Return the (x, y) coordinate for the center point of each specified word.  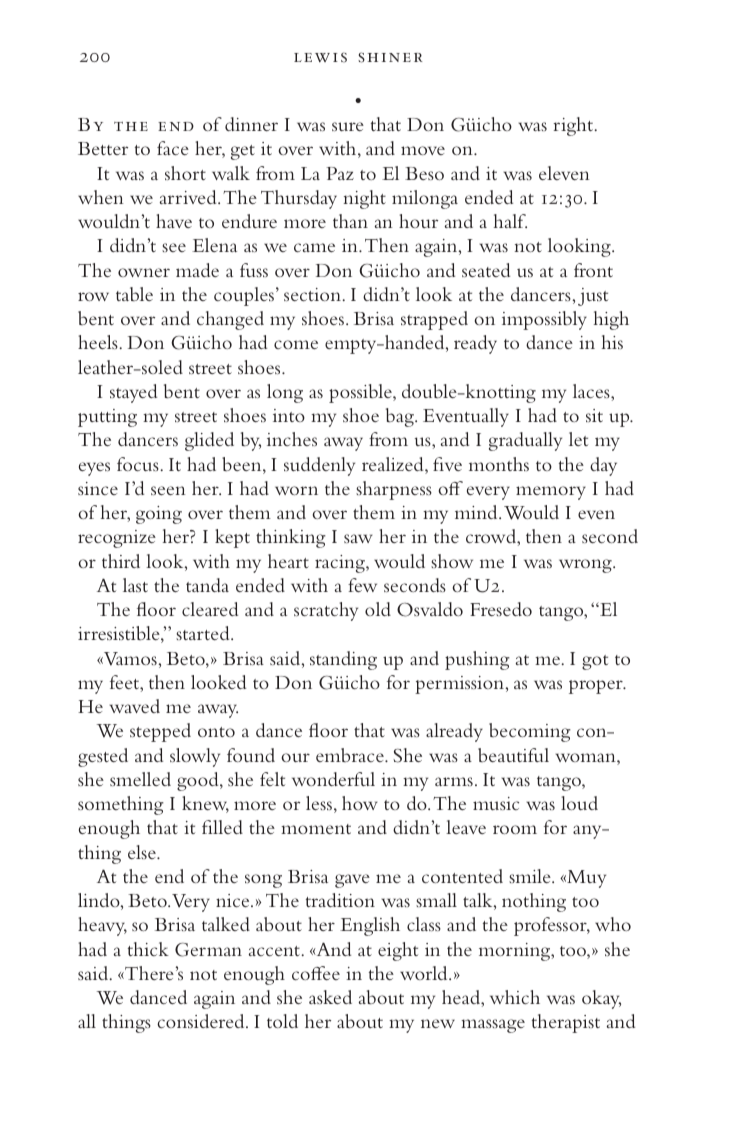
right (574, 126)
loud (579, 803)
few (362, 585)
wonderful (333, 779)
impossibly (544, 320)
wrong (586, 566)
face (173, 148)
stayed (133, 393)
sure (348, 126)
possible (361, 393)
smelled (140, 779)
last (135, 585)
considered (202, 1021)
